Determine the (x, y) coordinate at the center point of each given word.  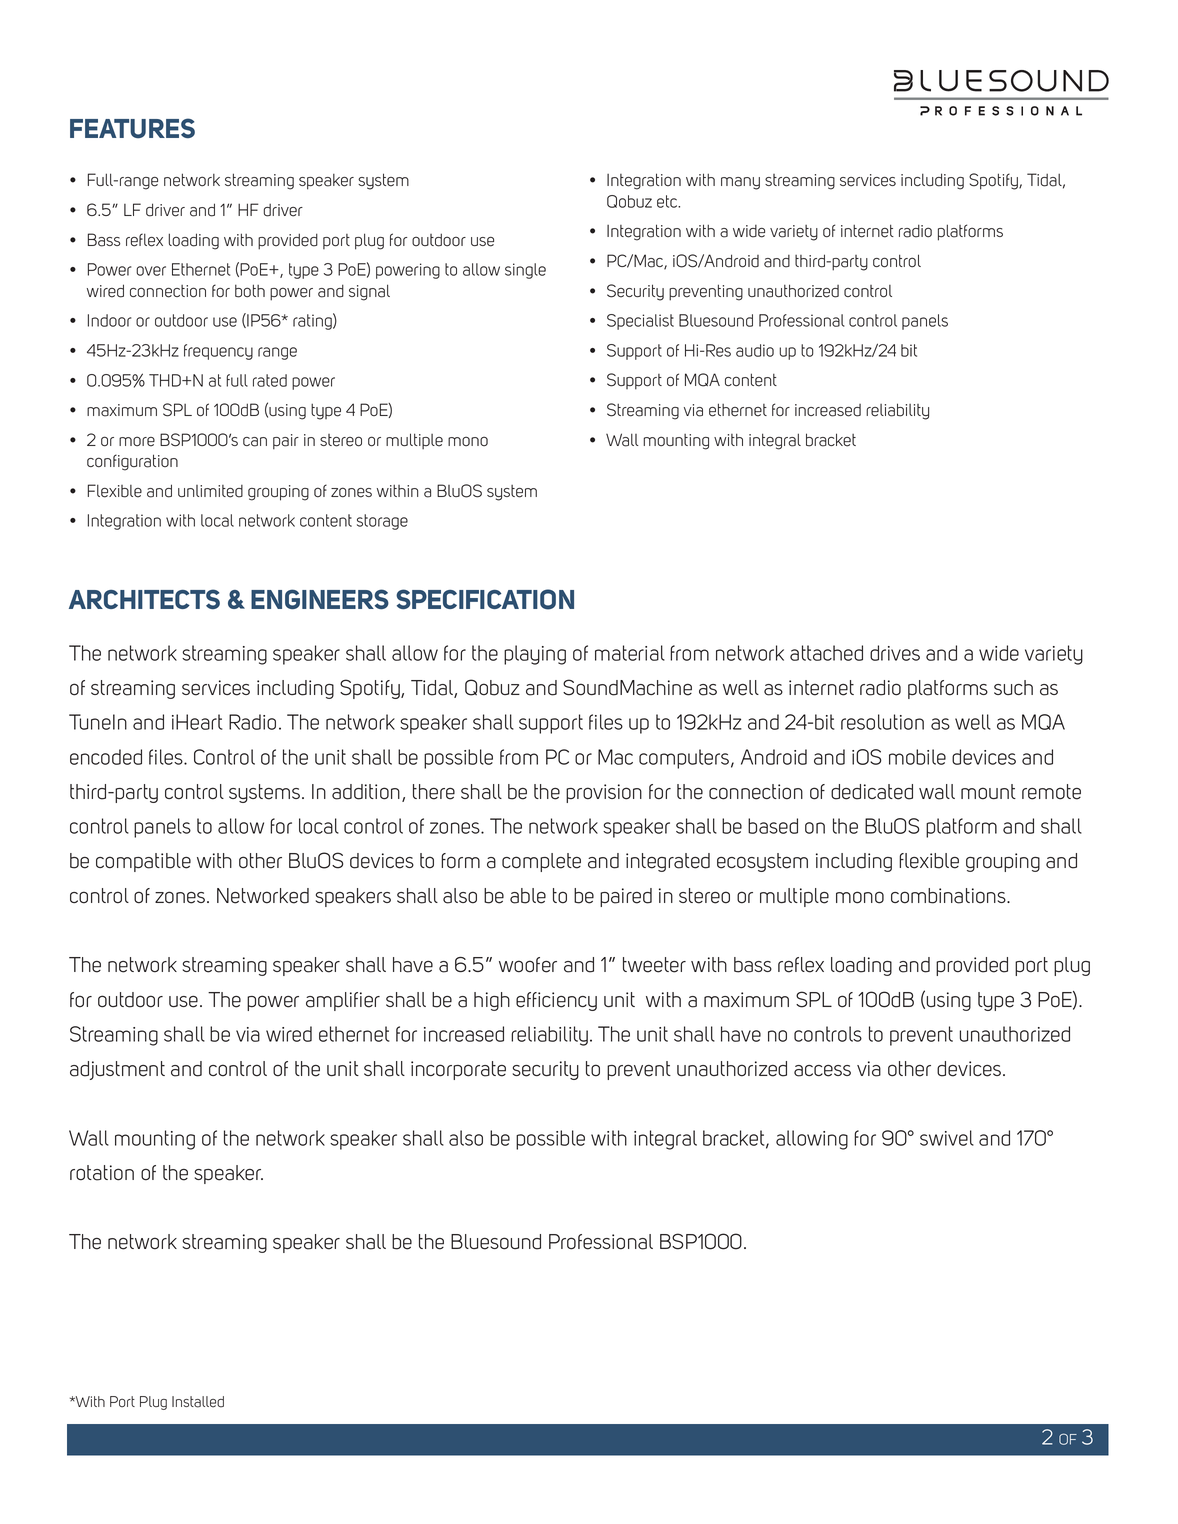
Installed (198, 1402)
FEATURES (132, 128)
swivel (947, 1138)
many (740, 183)
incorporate (458, 1070)
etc (668, 201)
